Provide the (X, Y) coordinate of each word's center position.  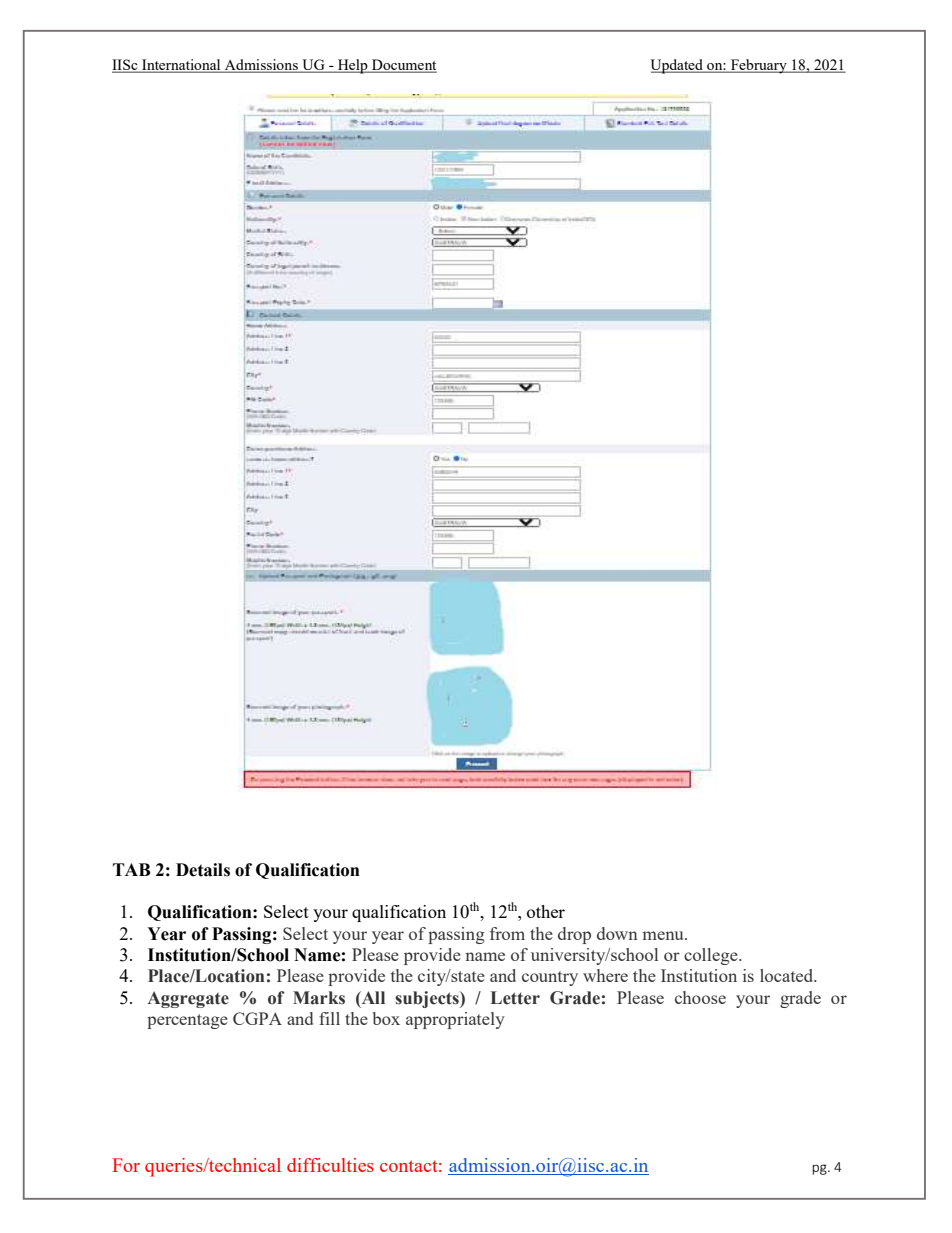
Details (203, 870)
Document (403, 66)
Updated (678, 66)
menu (664, 935)
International (181, 66)
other (546, 911)
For (126, 1165)
